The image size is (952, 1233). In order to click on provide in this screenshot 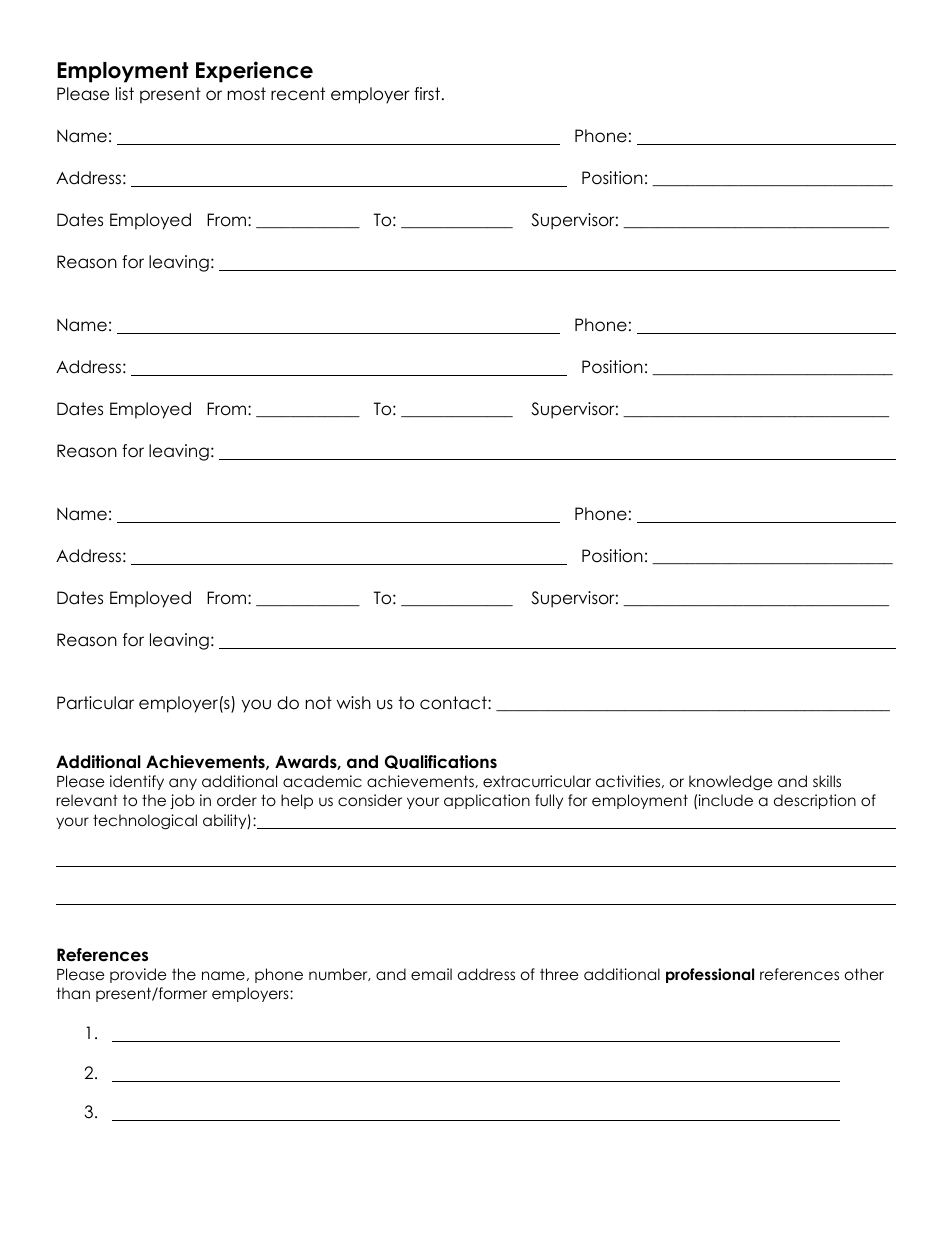, I will do `click(138, 975)`.
